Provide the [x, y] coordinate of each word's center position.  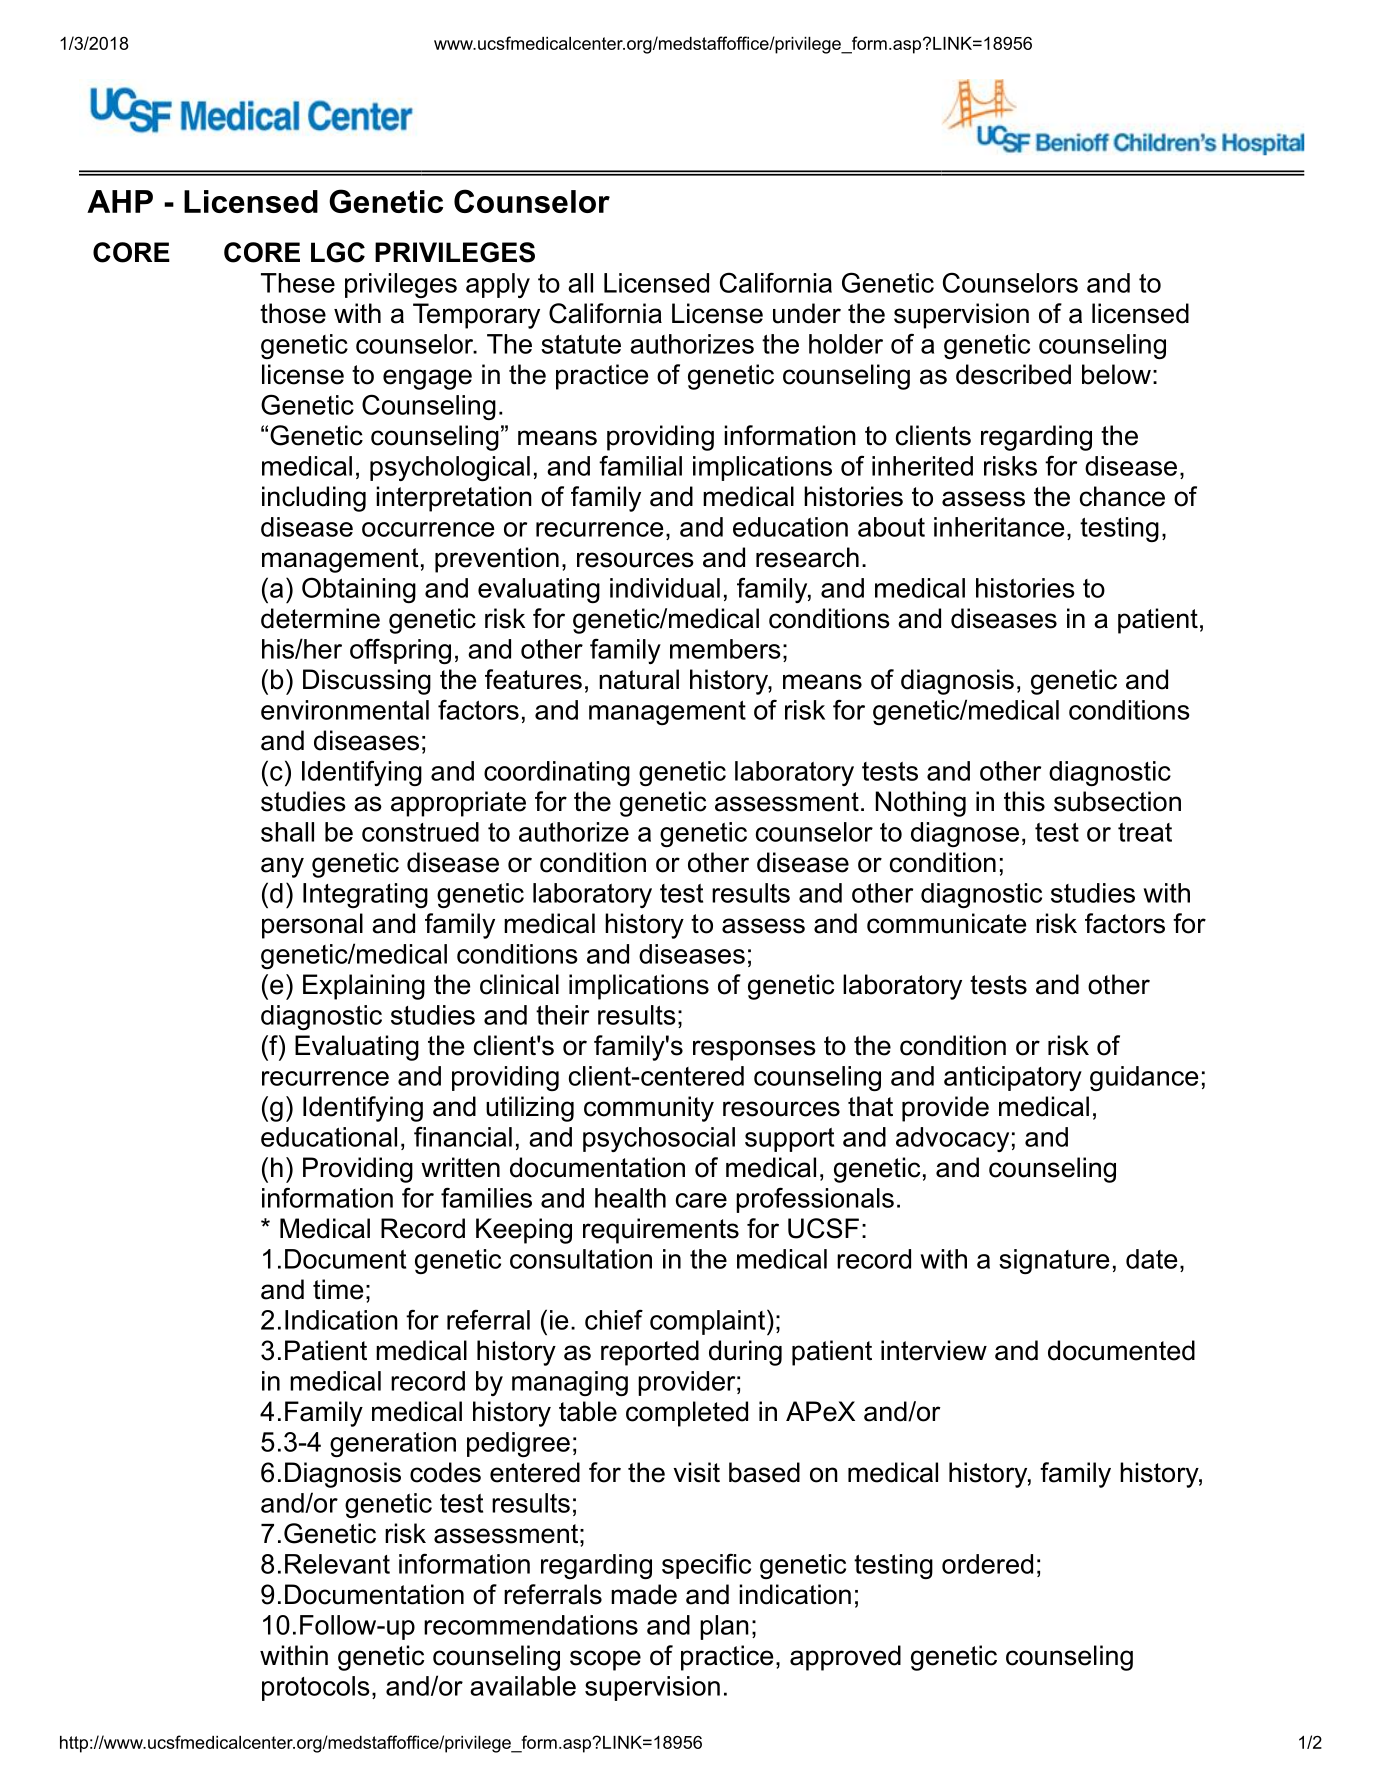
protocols [316, 1688]
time [338, 1289]
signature [1054, 1261]
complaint [707, 1322]
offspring [400, 651]
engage [427, 379]
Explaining [364, 987]
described [1013, 374]
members [725, 649]
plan [724, 1627]
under [807, 313]
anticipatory [1013, 1078]
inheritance [999, 527]
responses [754, 1050]
